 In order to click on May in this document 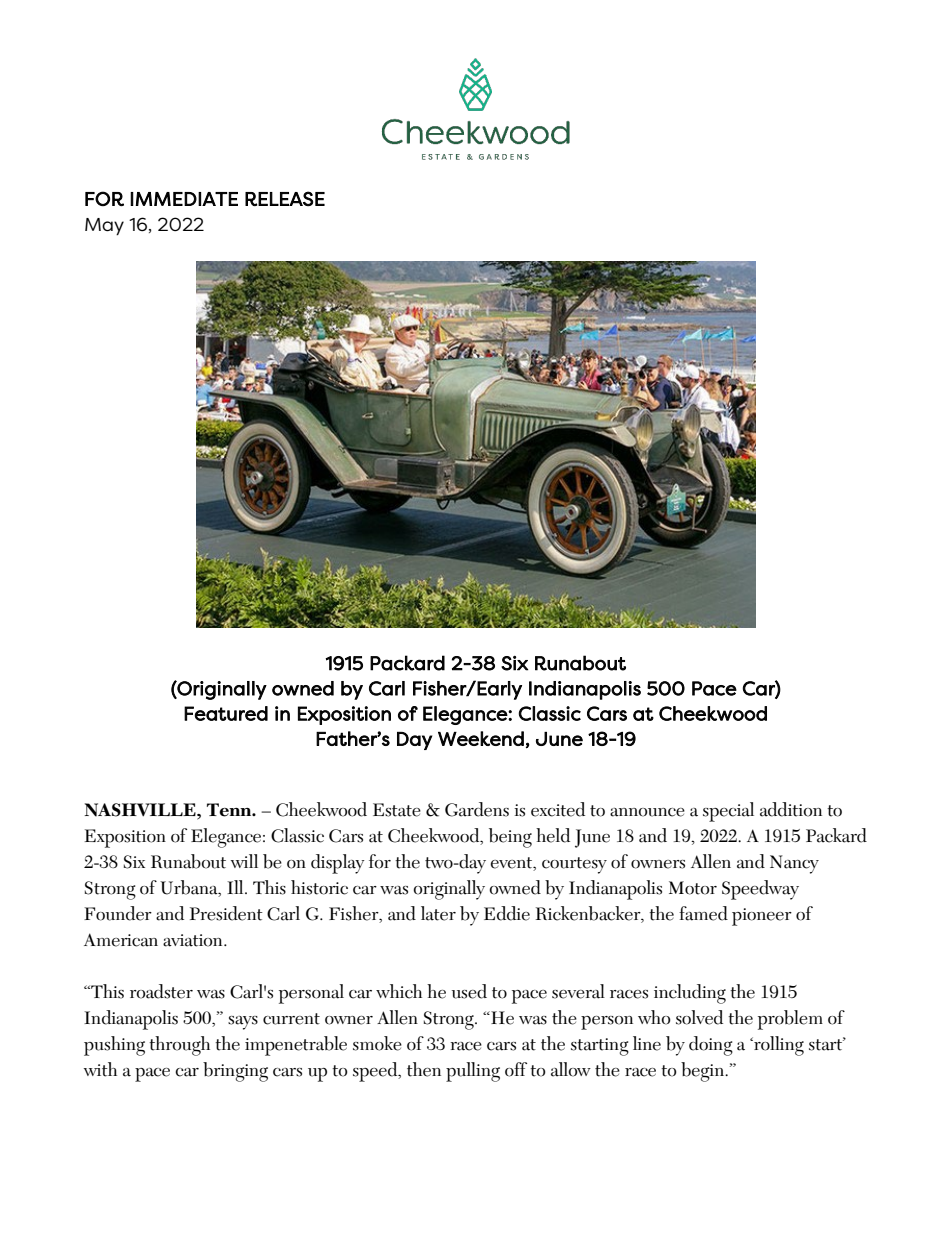, I will do `click(104, 226)`.
